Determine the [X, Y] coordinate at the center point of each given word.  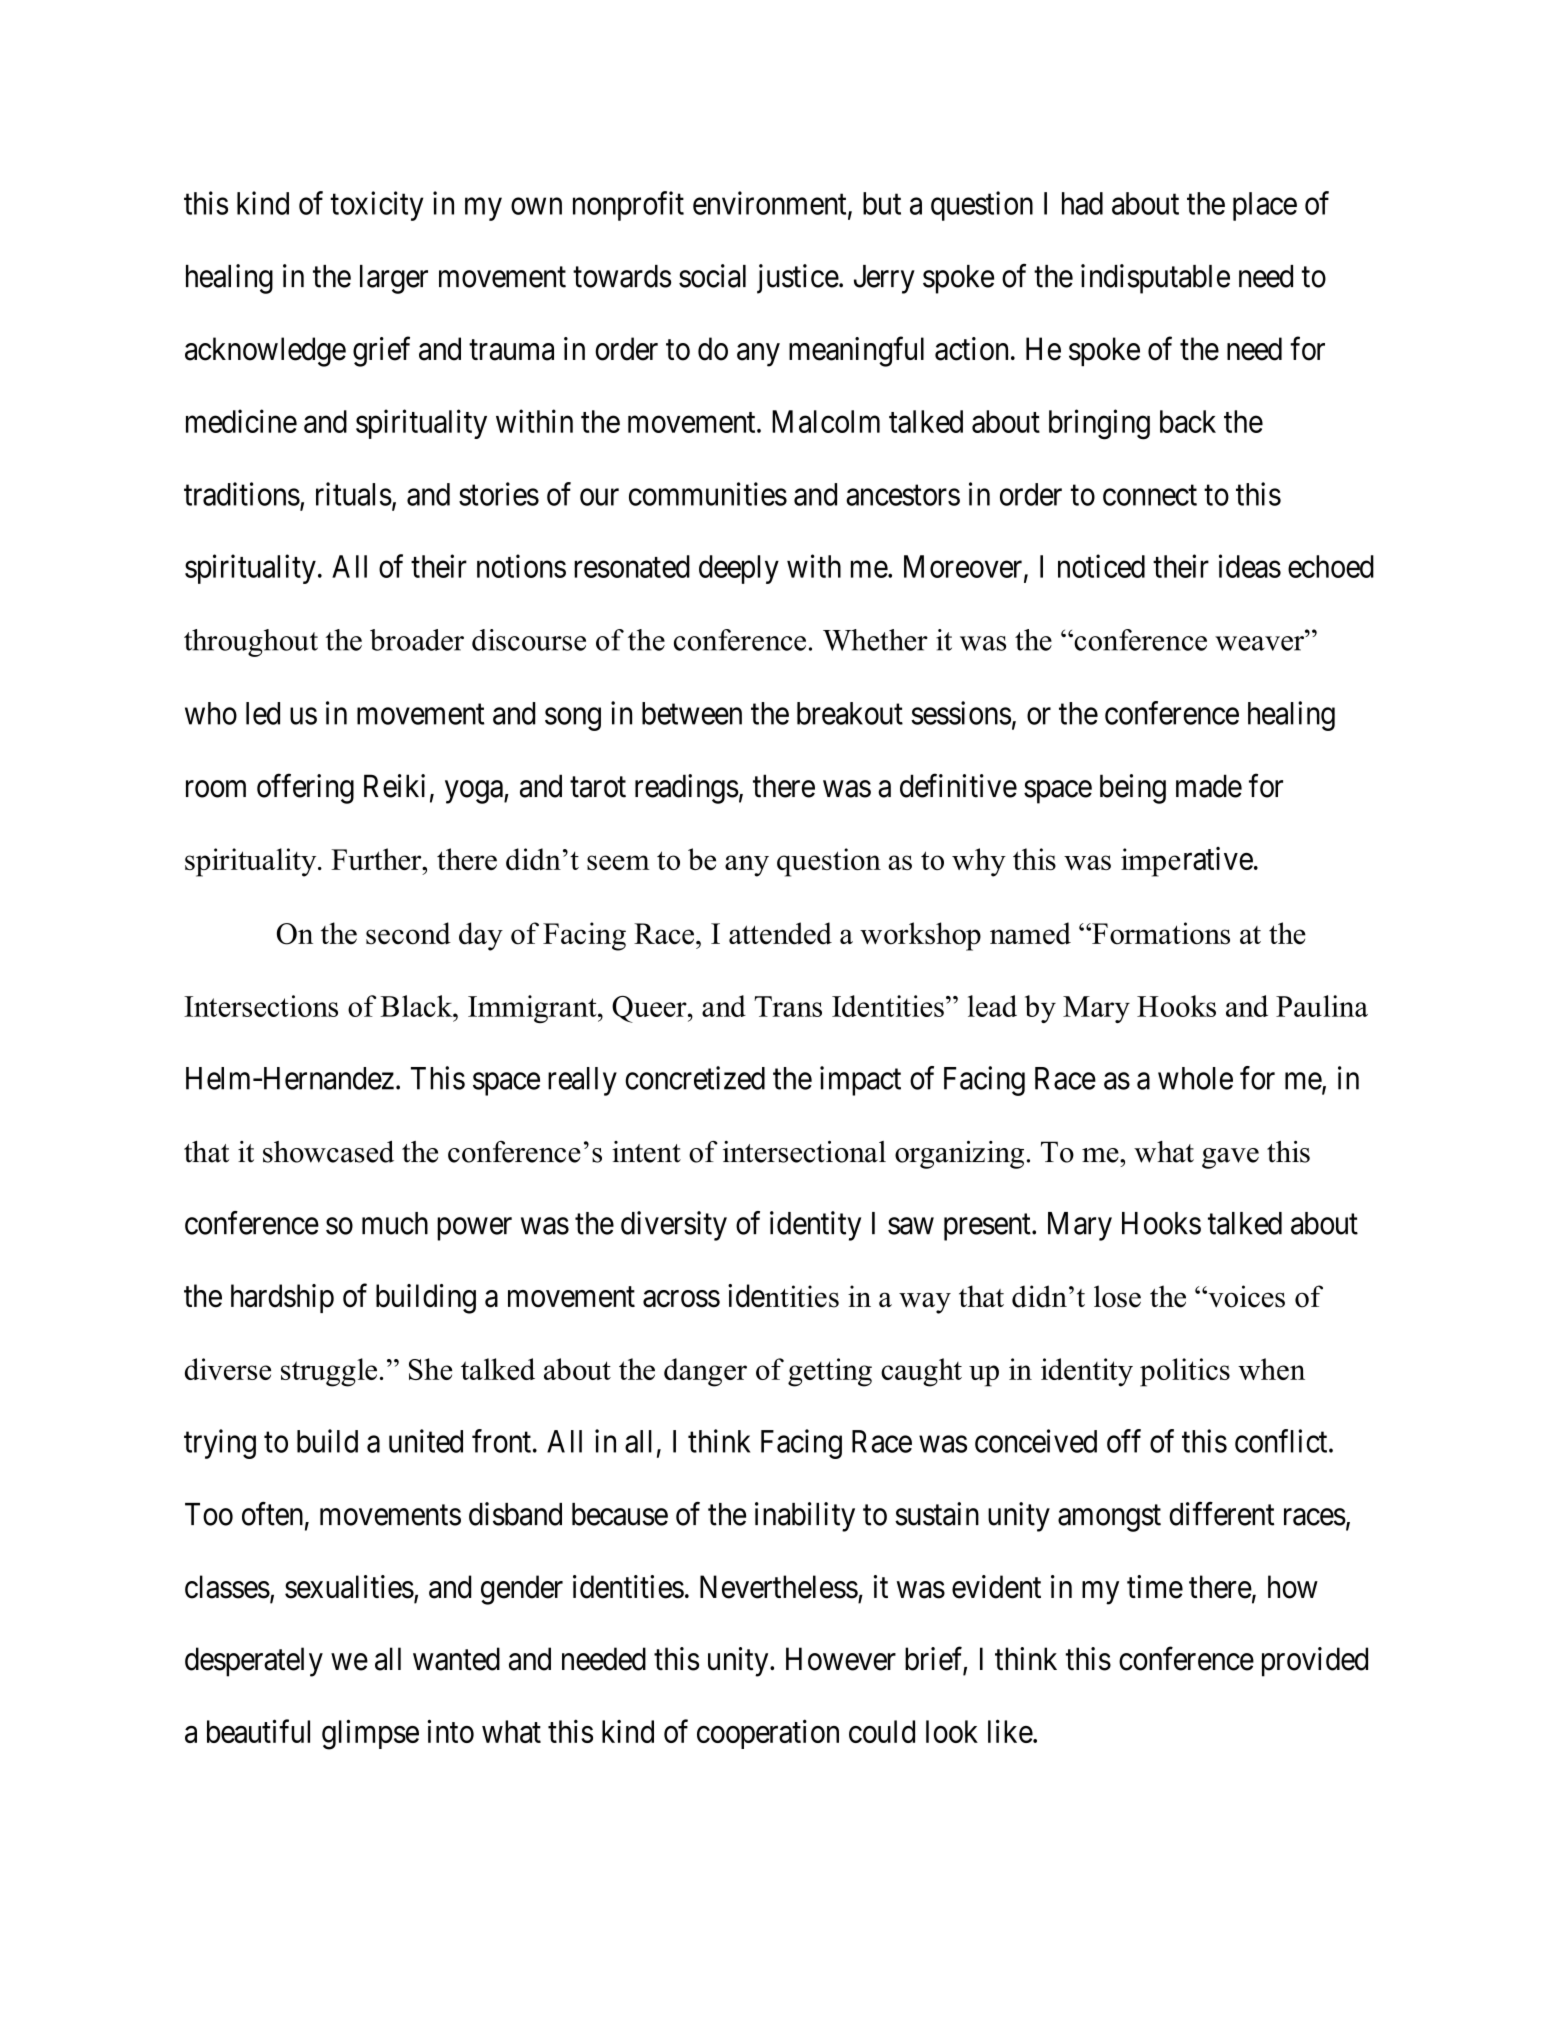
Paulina [1322, 1006]
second [408, 933]
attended [780, 933]
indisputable [1155, 279]
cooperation [768, 1734]
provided [1315, 1662]
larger [394, 279]
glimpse [370, 1734]
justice [798, 279]
